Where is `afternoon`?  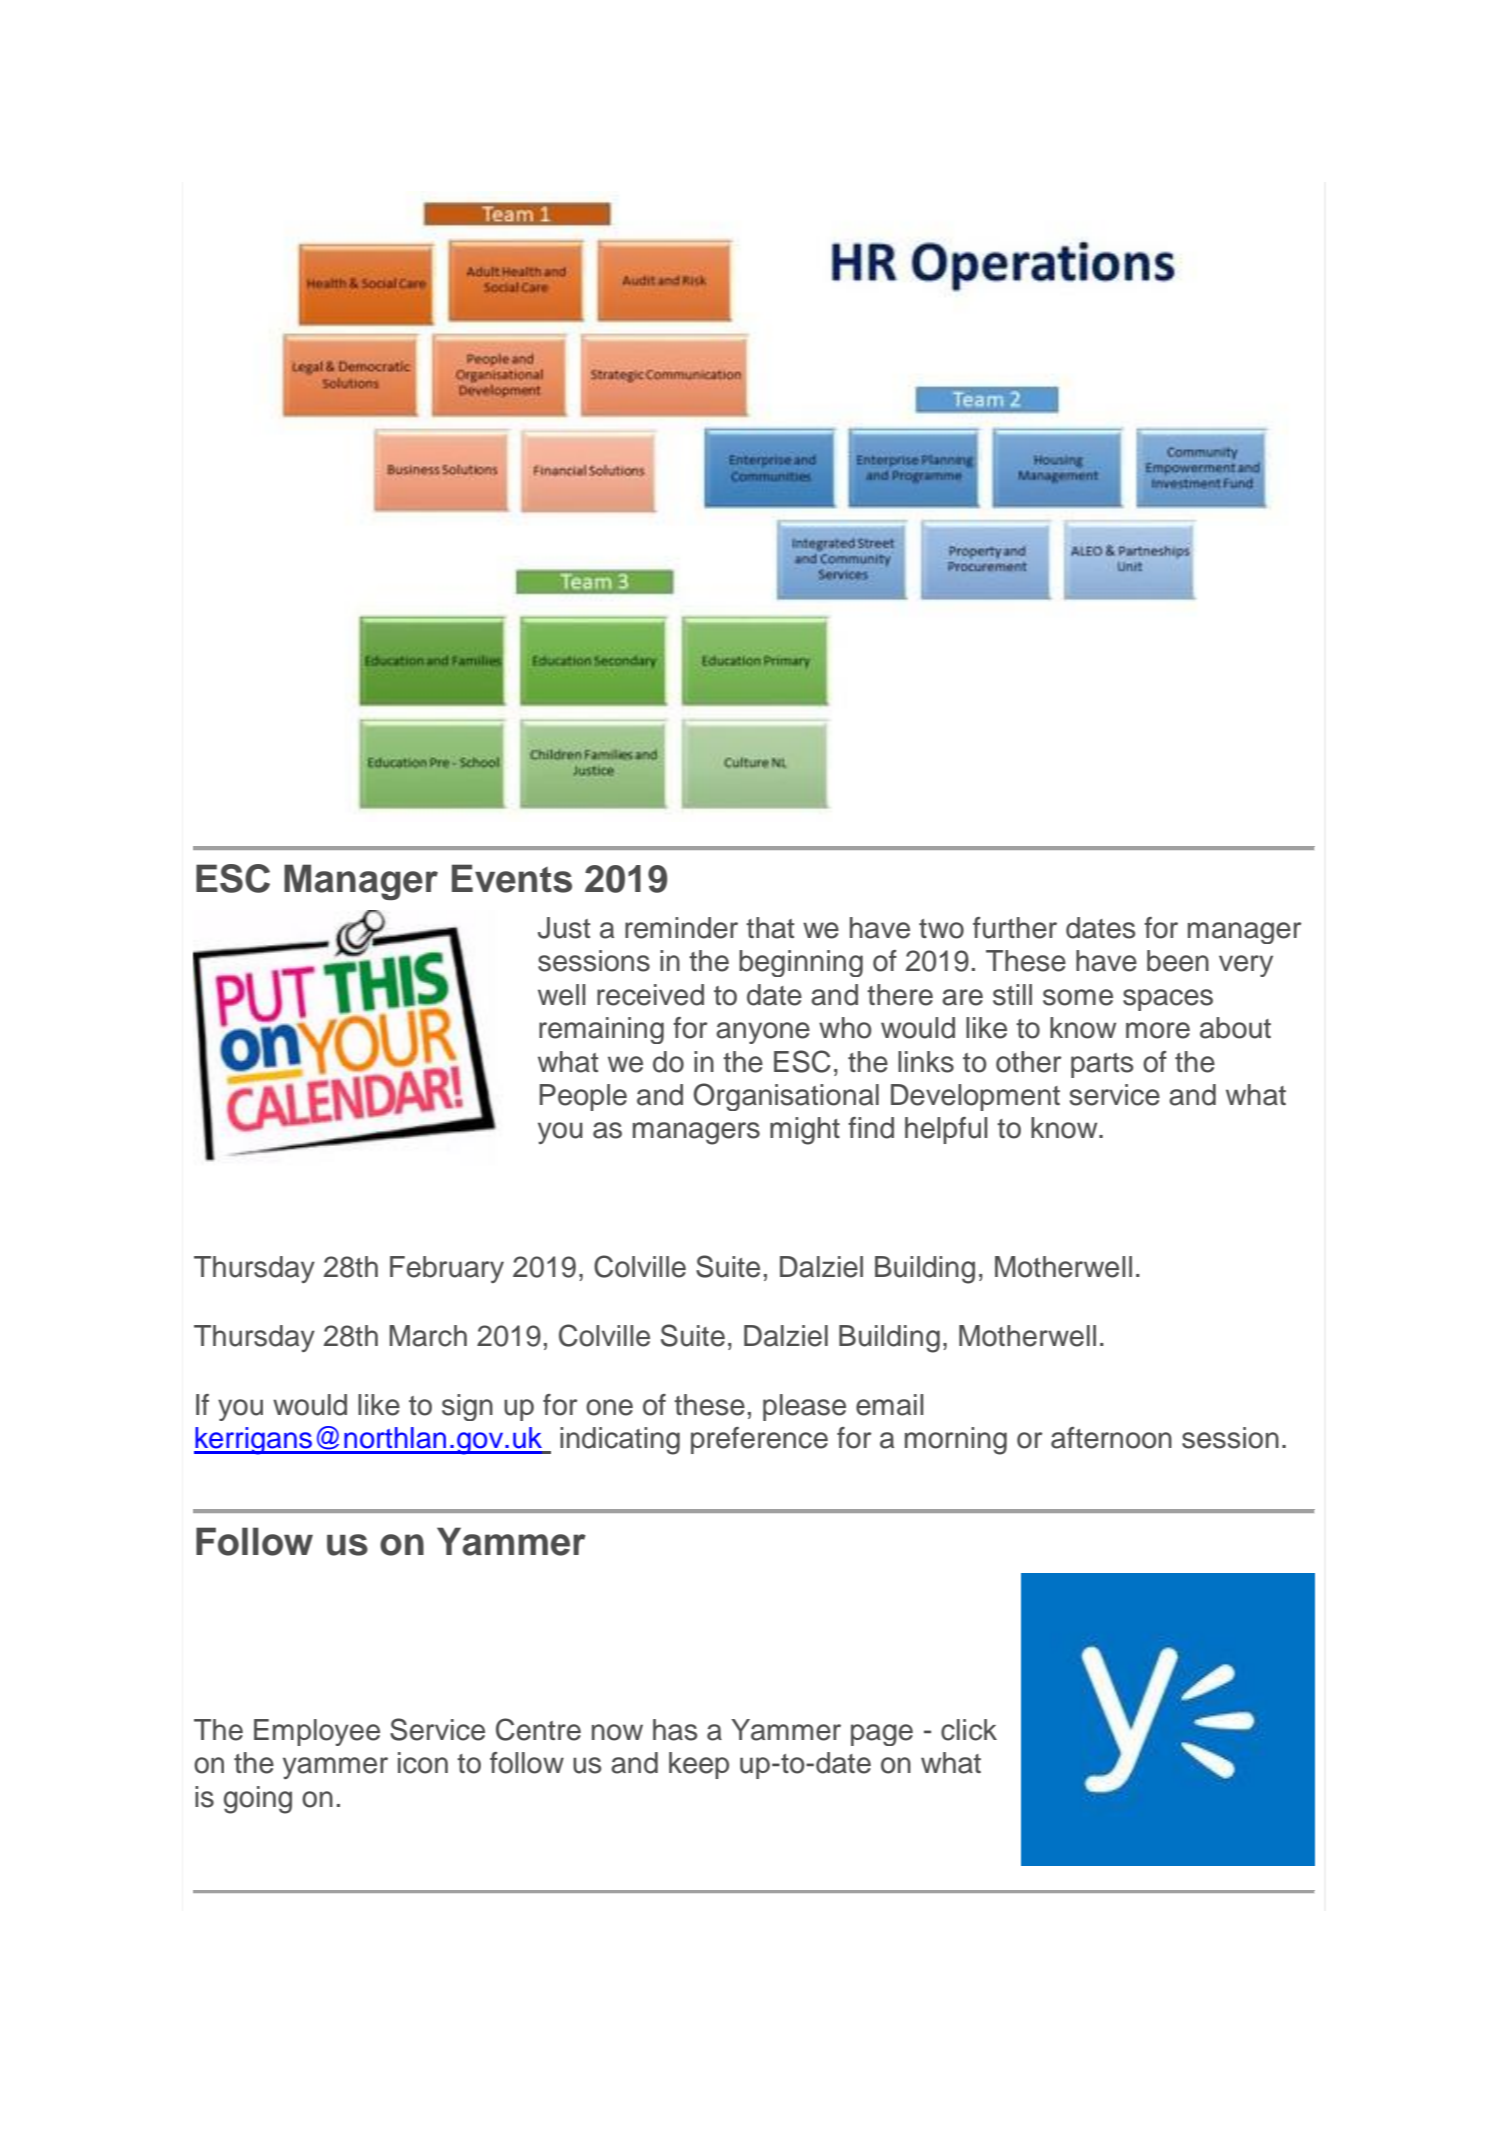 afternoon is located at coordinates (1111, 1438).
